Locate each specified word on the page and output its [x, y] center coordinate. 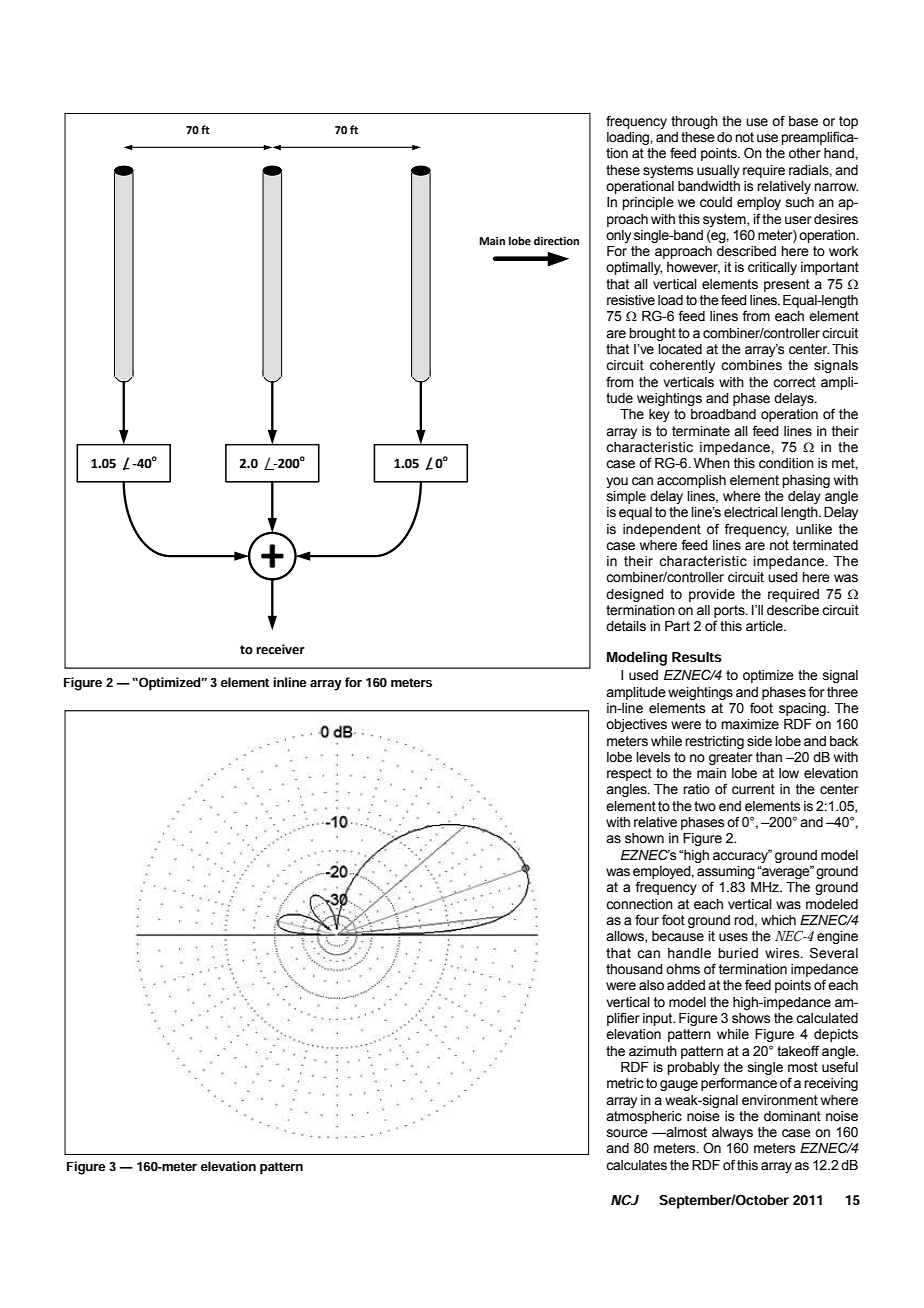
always [732, 1133]
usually [718, 171]
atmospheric [644, 1117]
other [805, 153]
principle [648, 203]
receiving [831, 1084]
